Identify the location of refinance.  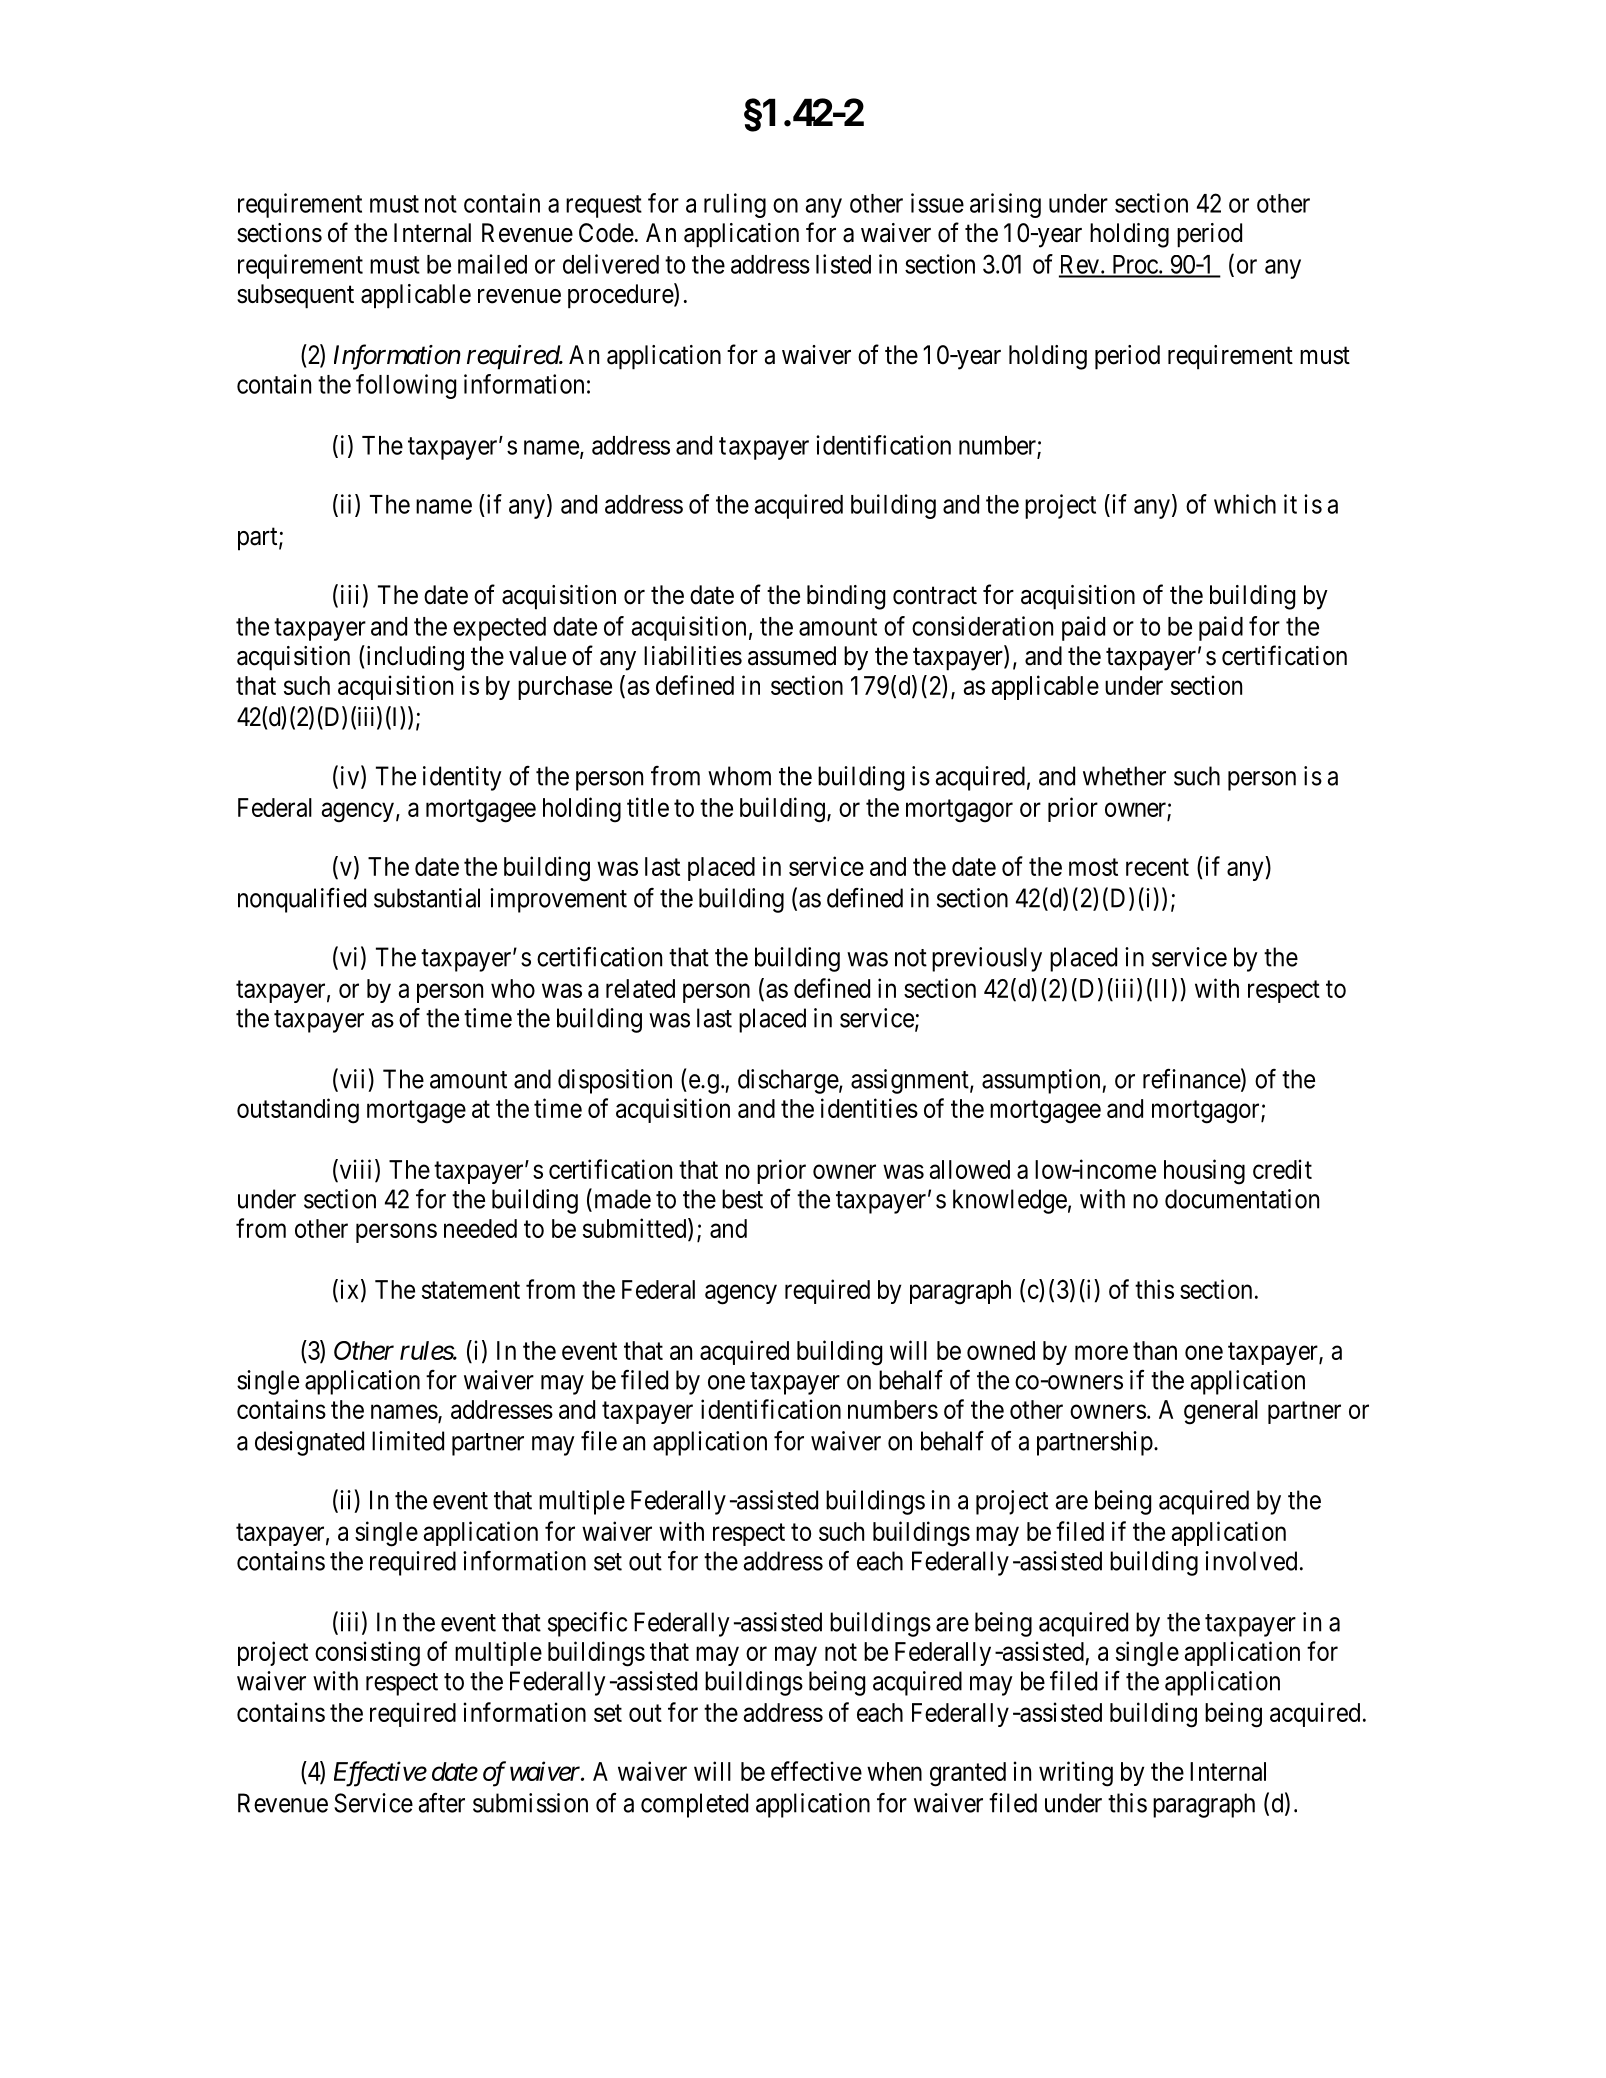
(1192, 1078).
